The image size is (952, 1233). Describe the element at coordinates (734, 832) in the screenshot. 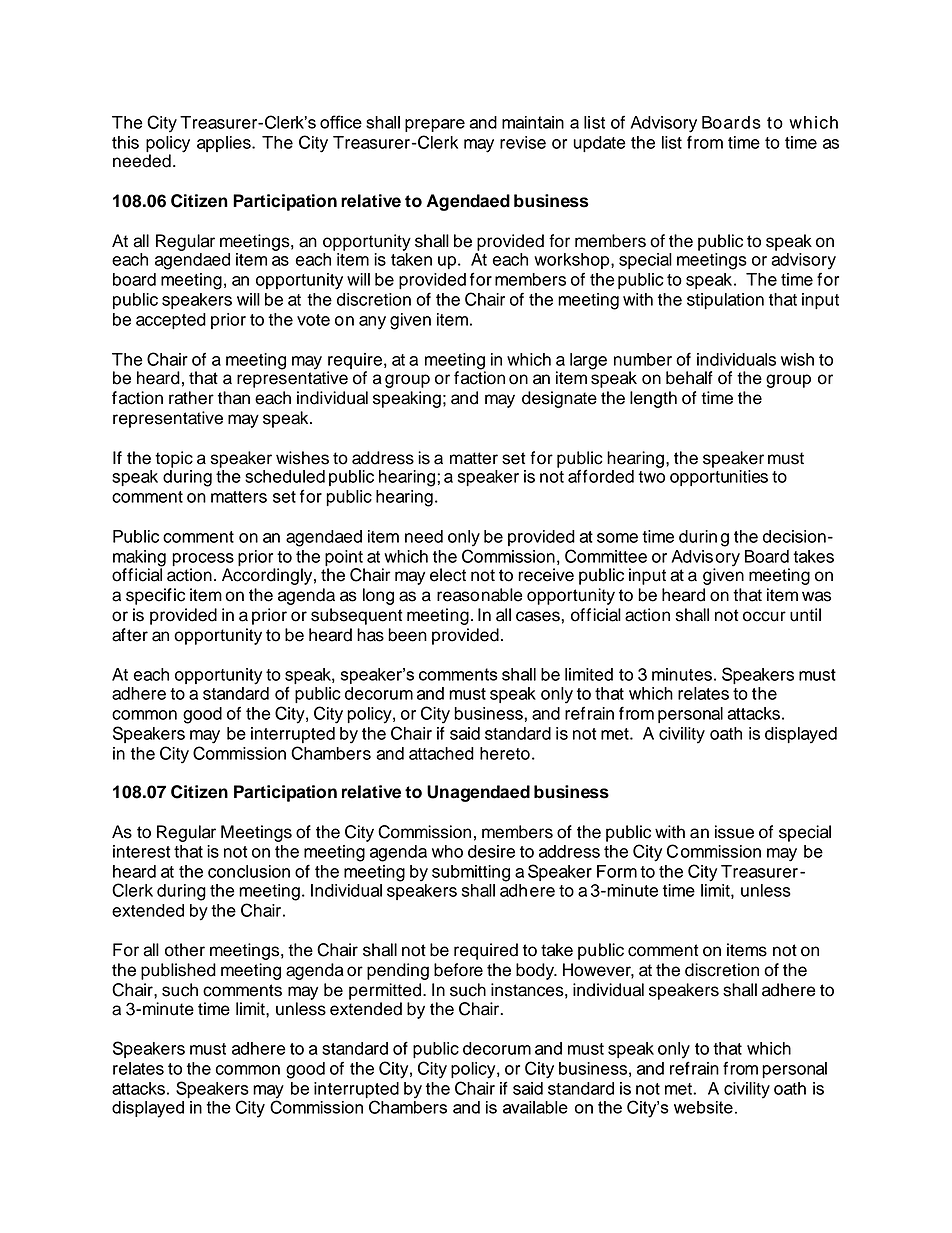

I see `issue` at that location.
